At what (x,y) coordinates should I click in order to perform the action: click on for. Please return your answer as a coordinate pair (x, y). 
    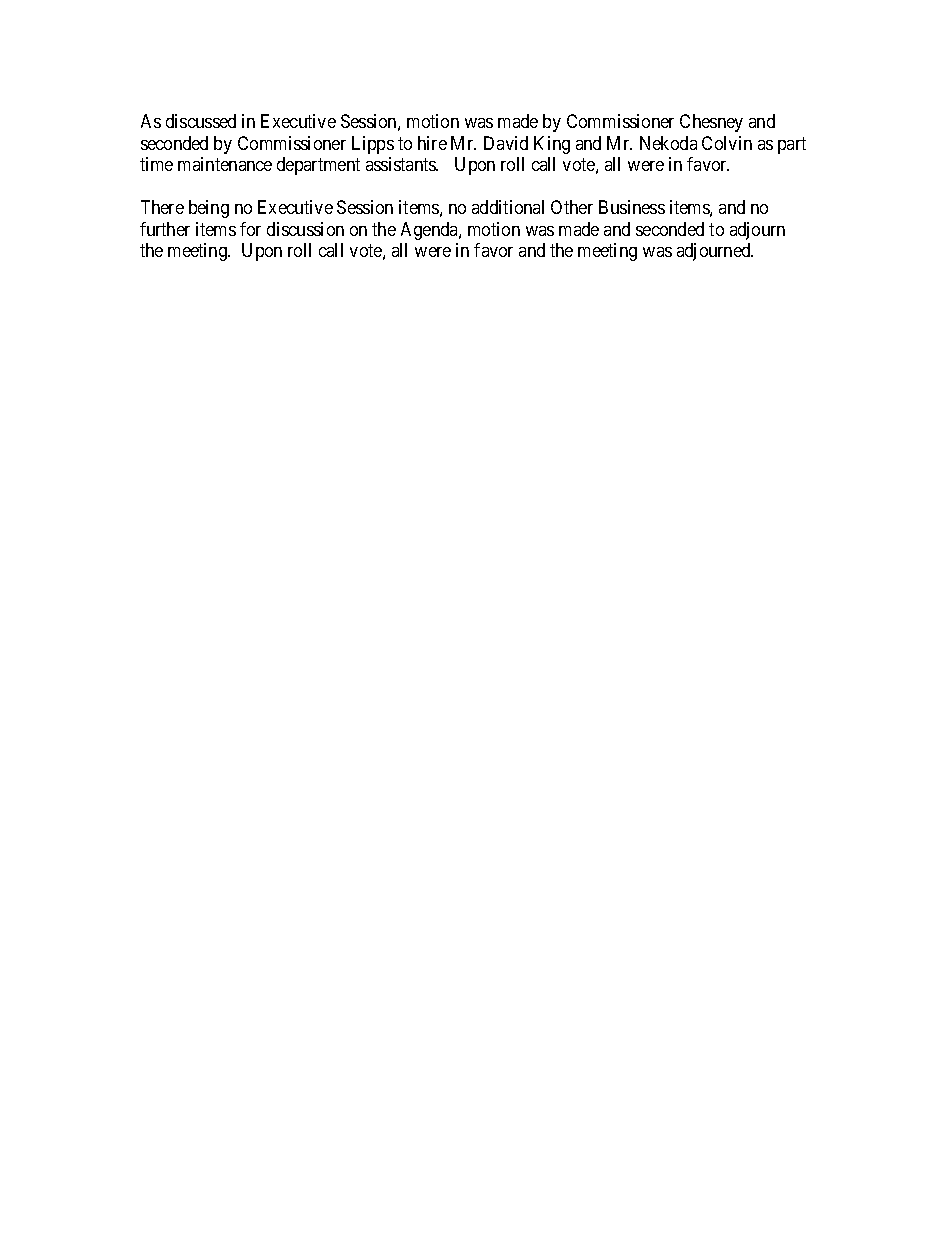
    Looking at the image, I should click on (250, 229).
